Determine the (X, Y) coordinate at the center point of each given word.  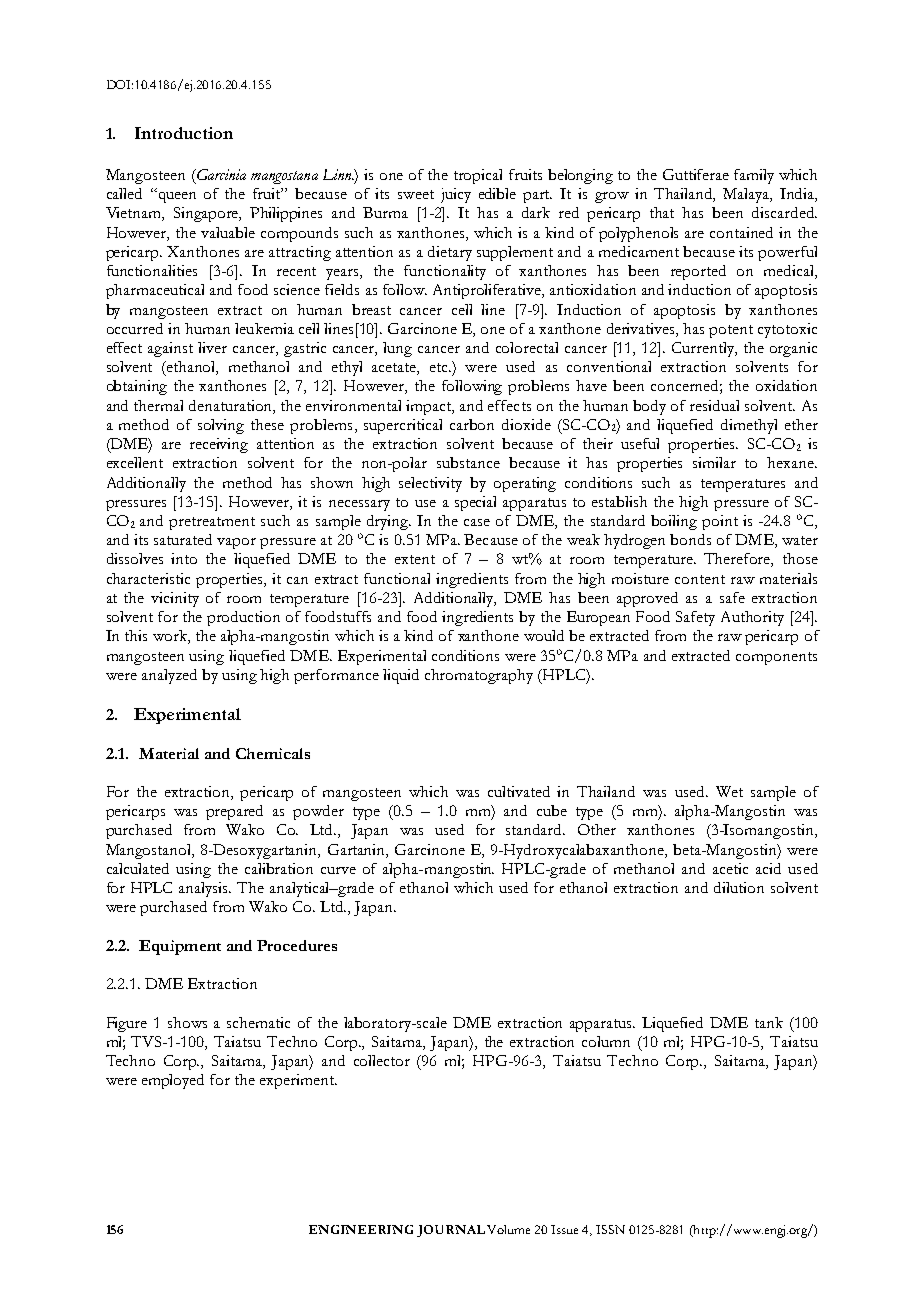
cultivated (519, 791)
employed (173, 1081)
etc (440, 367)
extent (415, 559)
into (184, 558)
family (754, 176)
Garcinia (220, 174)
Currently (704, 349)
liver (212, 347)
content (700, 579)
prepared (234, 812)
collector (382, 1060)
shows (187, 1022)
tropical (478, 176)
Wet (729, 791)
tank (769, 1022)
